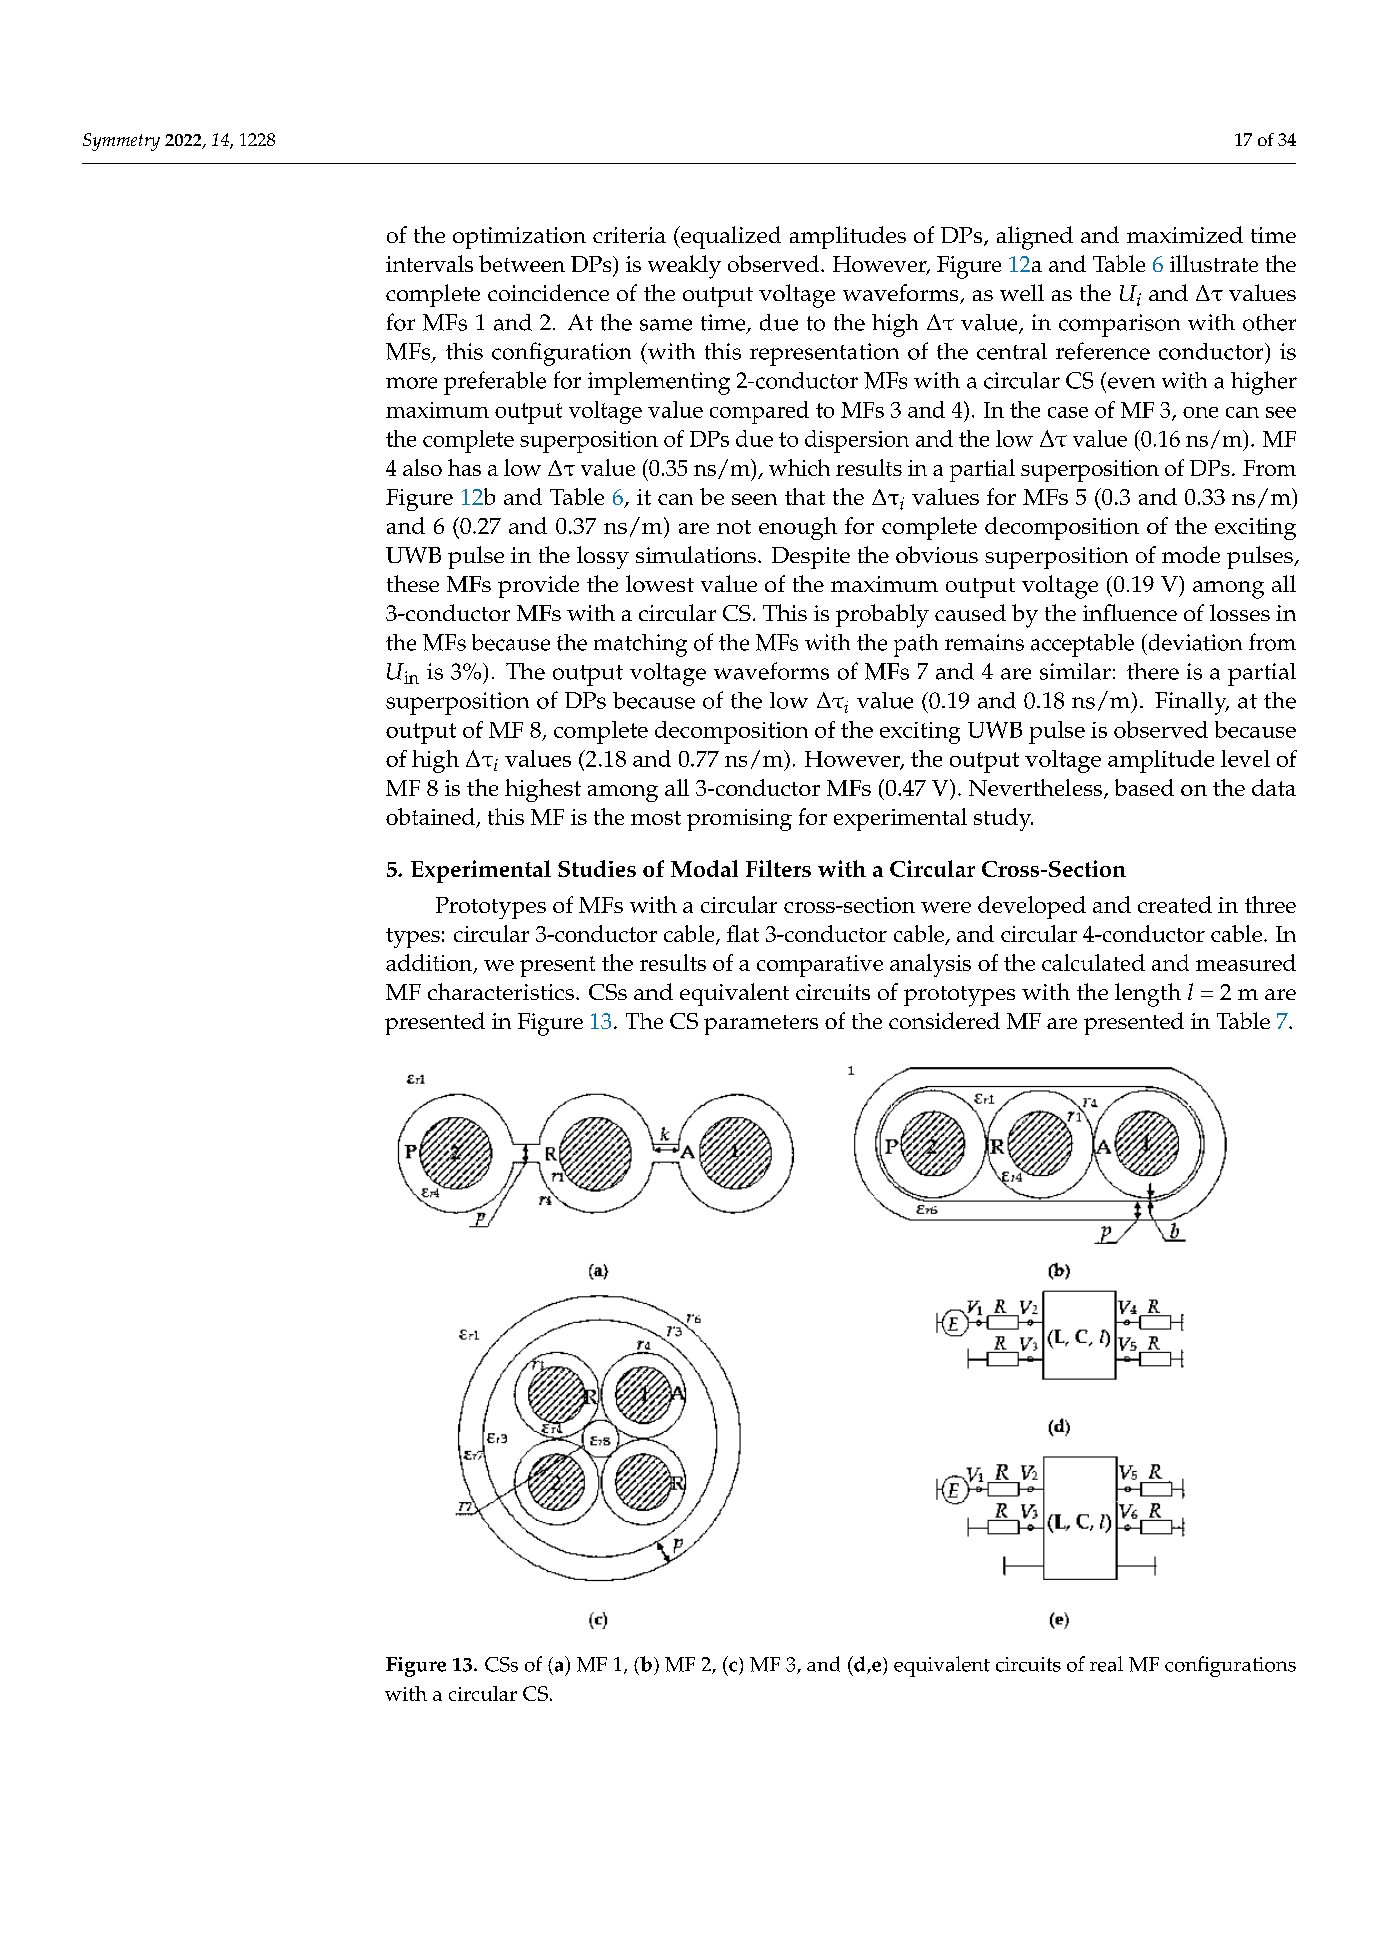 The height and width of the image is (1951, 1380). Describe the element at coordinates (761, 1025) in the image. I see `parameters` at that location.
